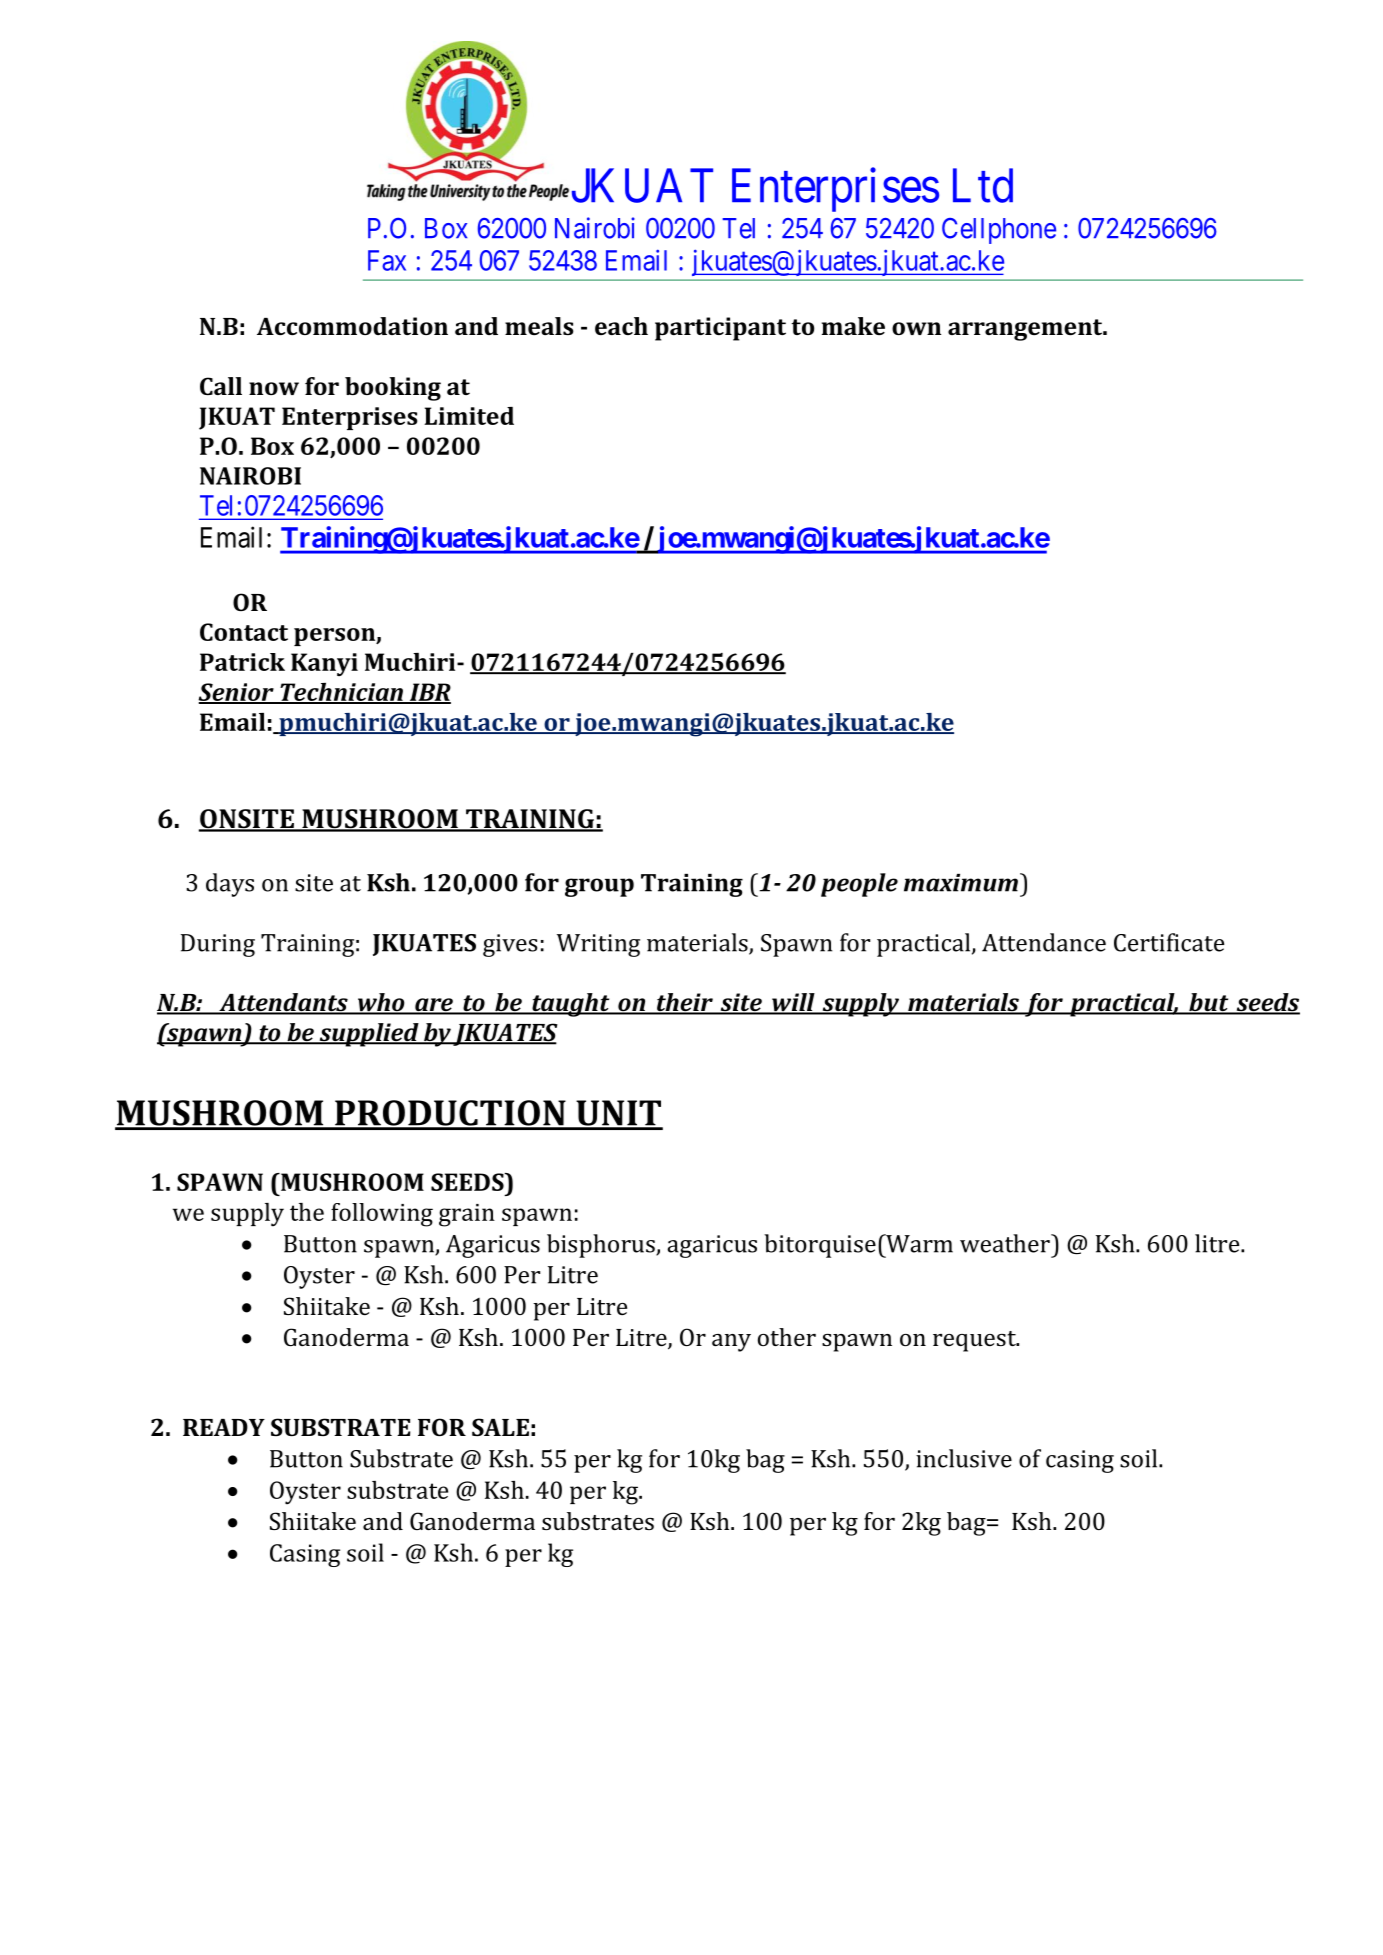 The height and width of the screenshot is (1955, 1383). I want to click on days, so click(230, 885).
